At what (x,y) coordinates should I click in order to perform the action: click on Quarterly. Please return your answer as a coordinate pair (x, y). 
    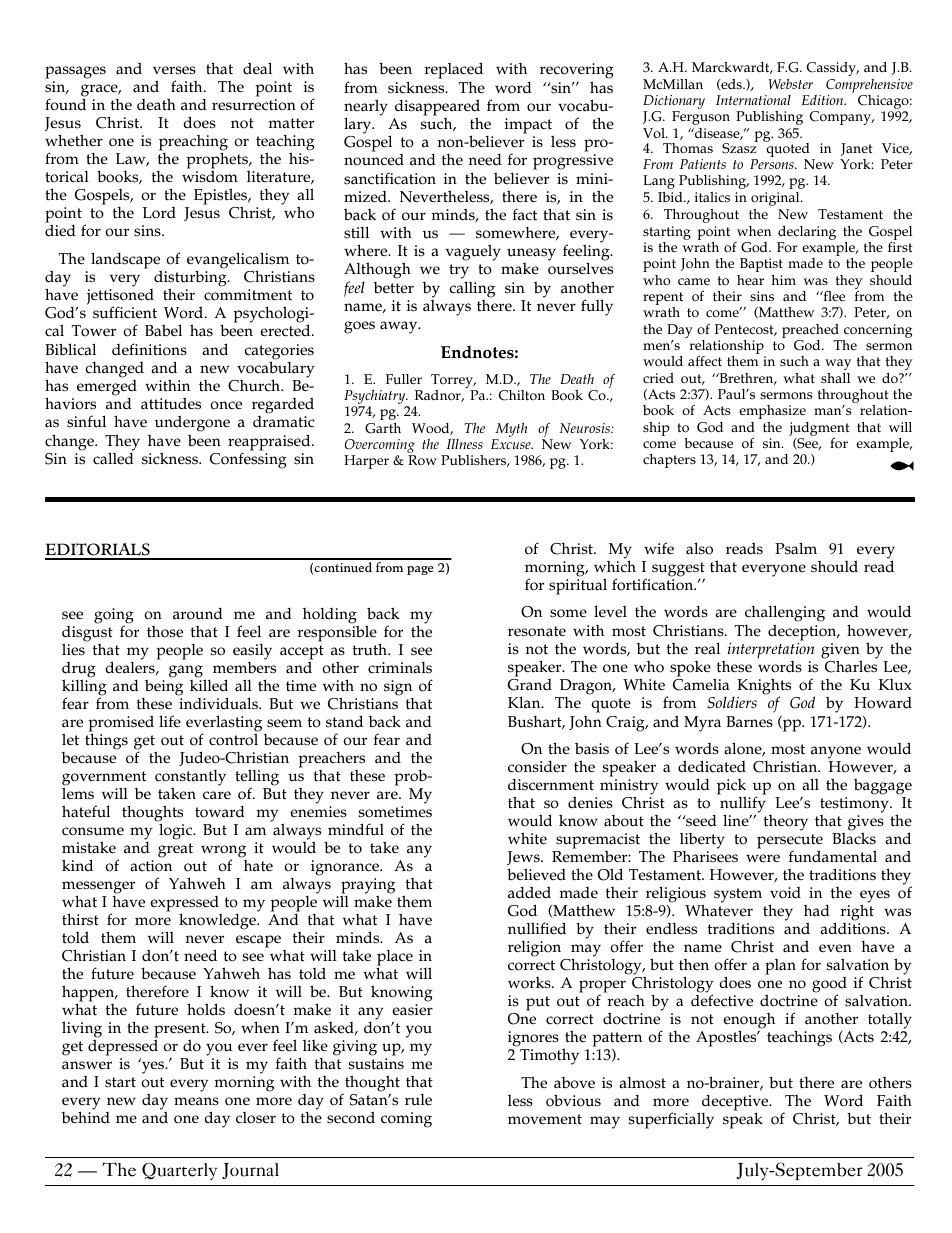
    Looking at the image, I should click on (179, 1171).
